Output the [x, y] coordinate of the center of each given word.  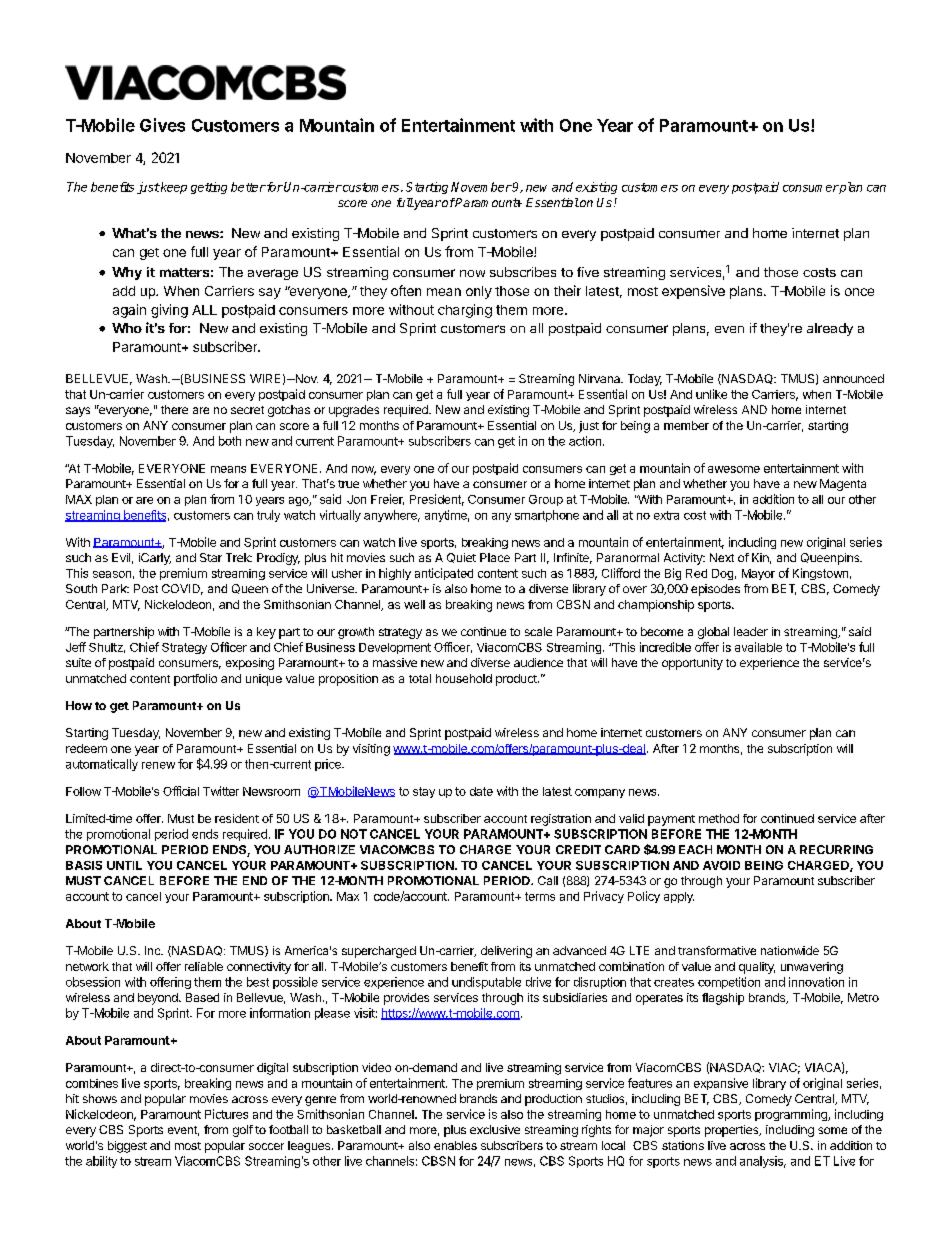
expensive [693, 292]
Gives [162, 125]
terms [540, 896]
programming [792, 1115]
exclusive [495, 1129]
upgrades [354, 411]
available [758, 647]
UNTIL [124, 865]
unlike [711, 394]
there [174, 409]
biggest [127, 1147]
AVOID [721, 865]
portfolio [195, 680]
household [464, 678]
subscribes [523, 272]
